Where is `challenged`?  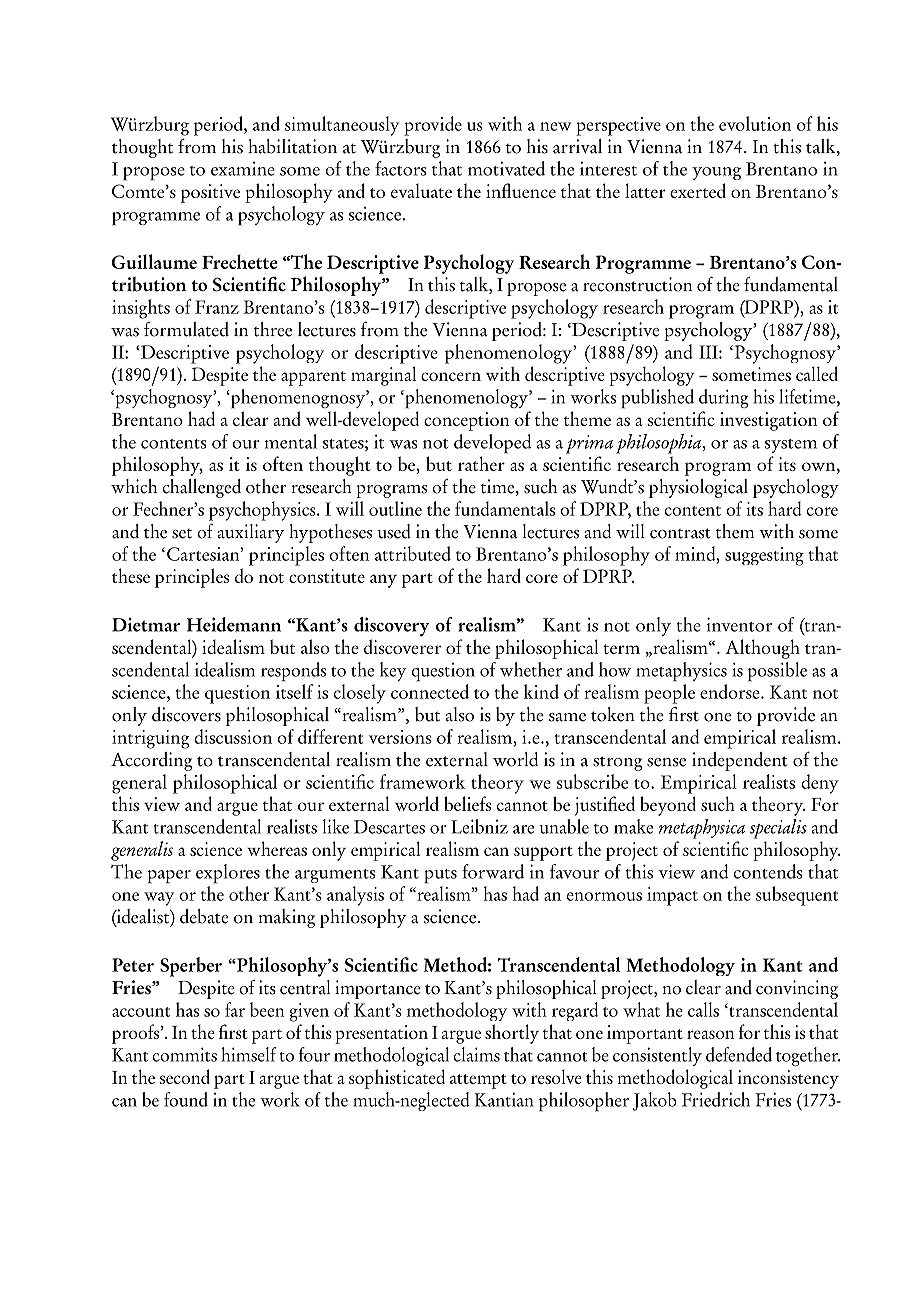 challenged is located at coordinates (202, 488).
